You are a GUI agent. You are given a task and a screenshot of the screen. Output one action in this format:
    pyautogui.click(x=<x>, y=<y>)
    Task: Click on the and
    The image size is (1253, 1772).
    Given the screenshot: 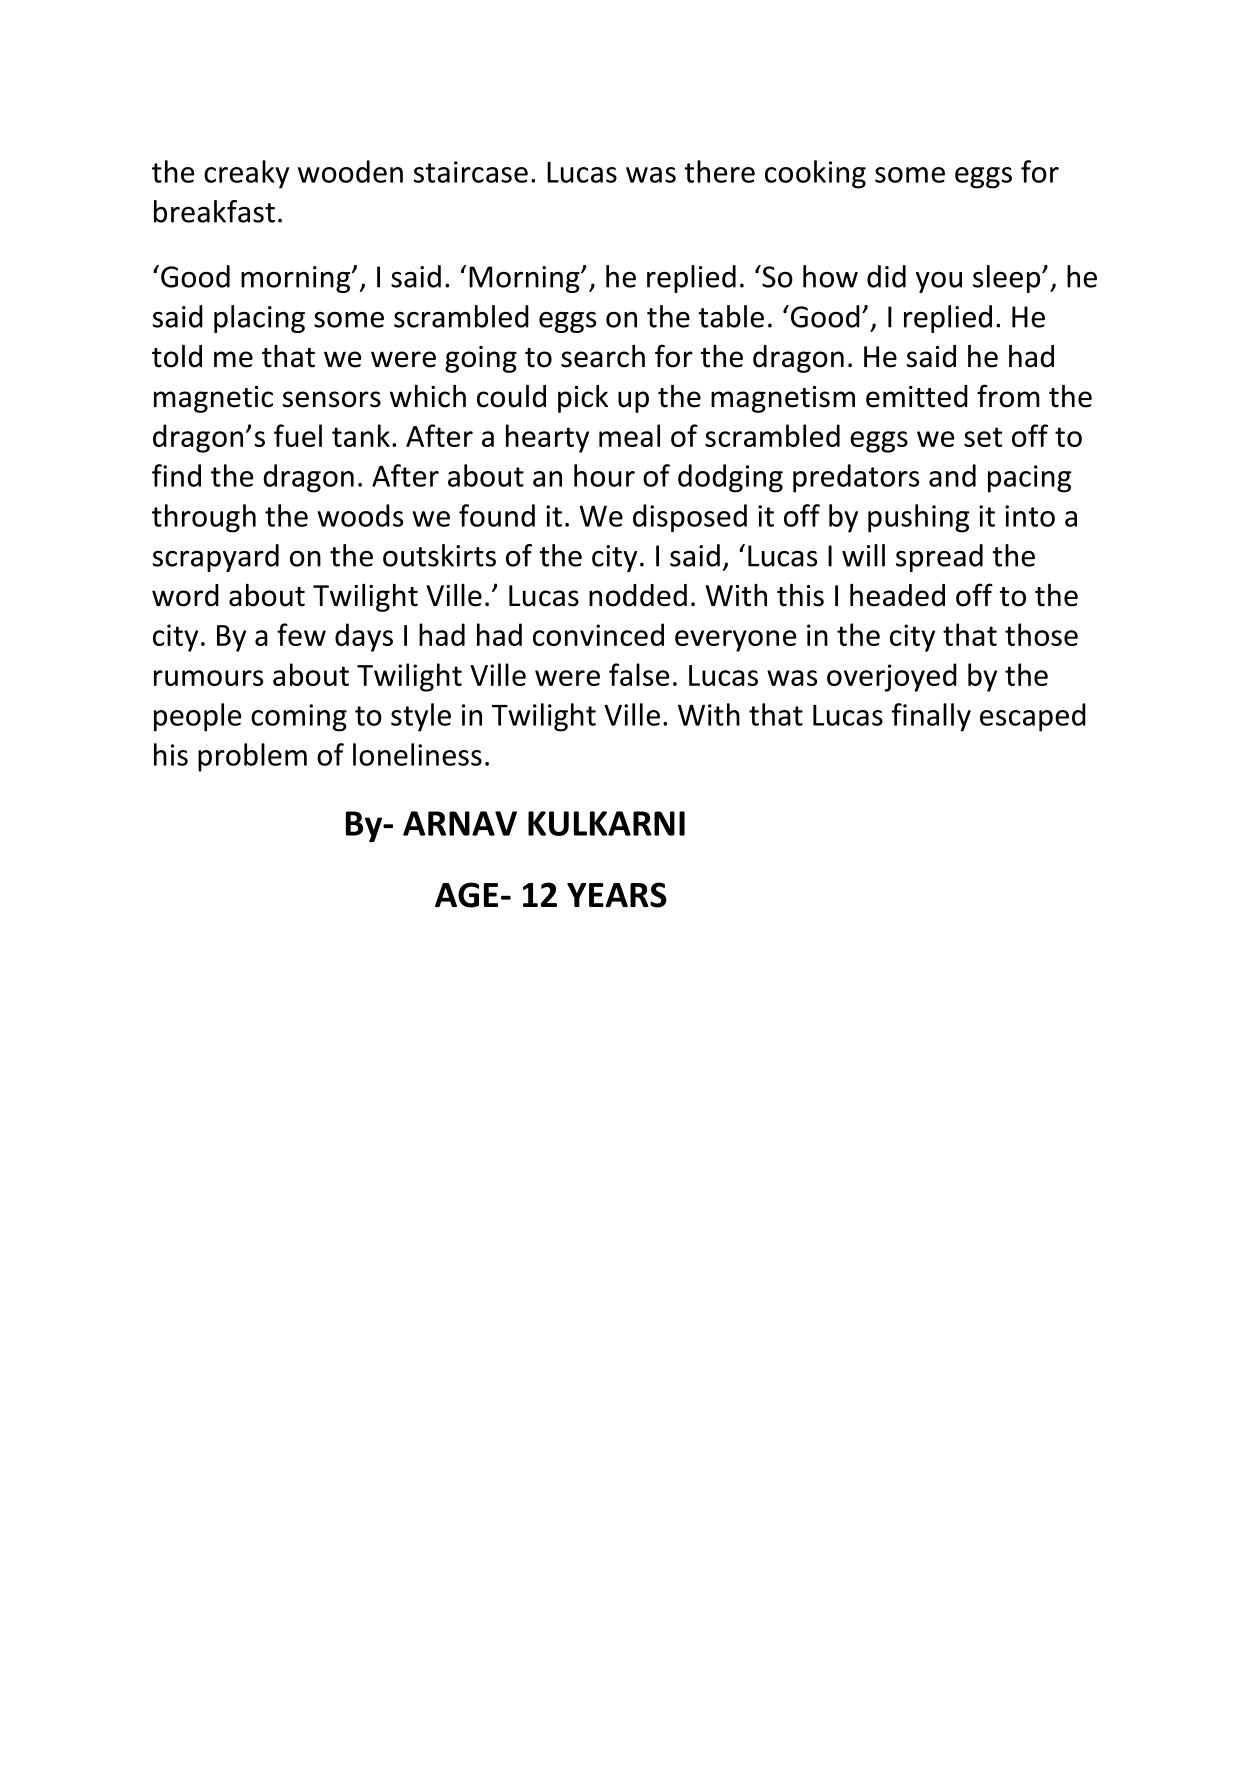 What is the action you would take?
    pyautogui.click(x=952, y=475)
